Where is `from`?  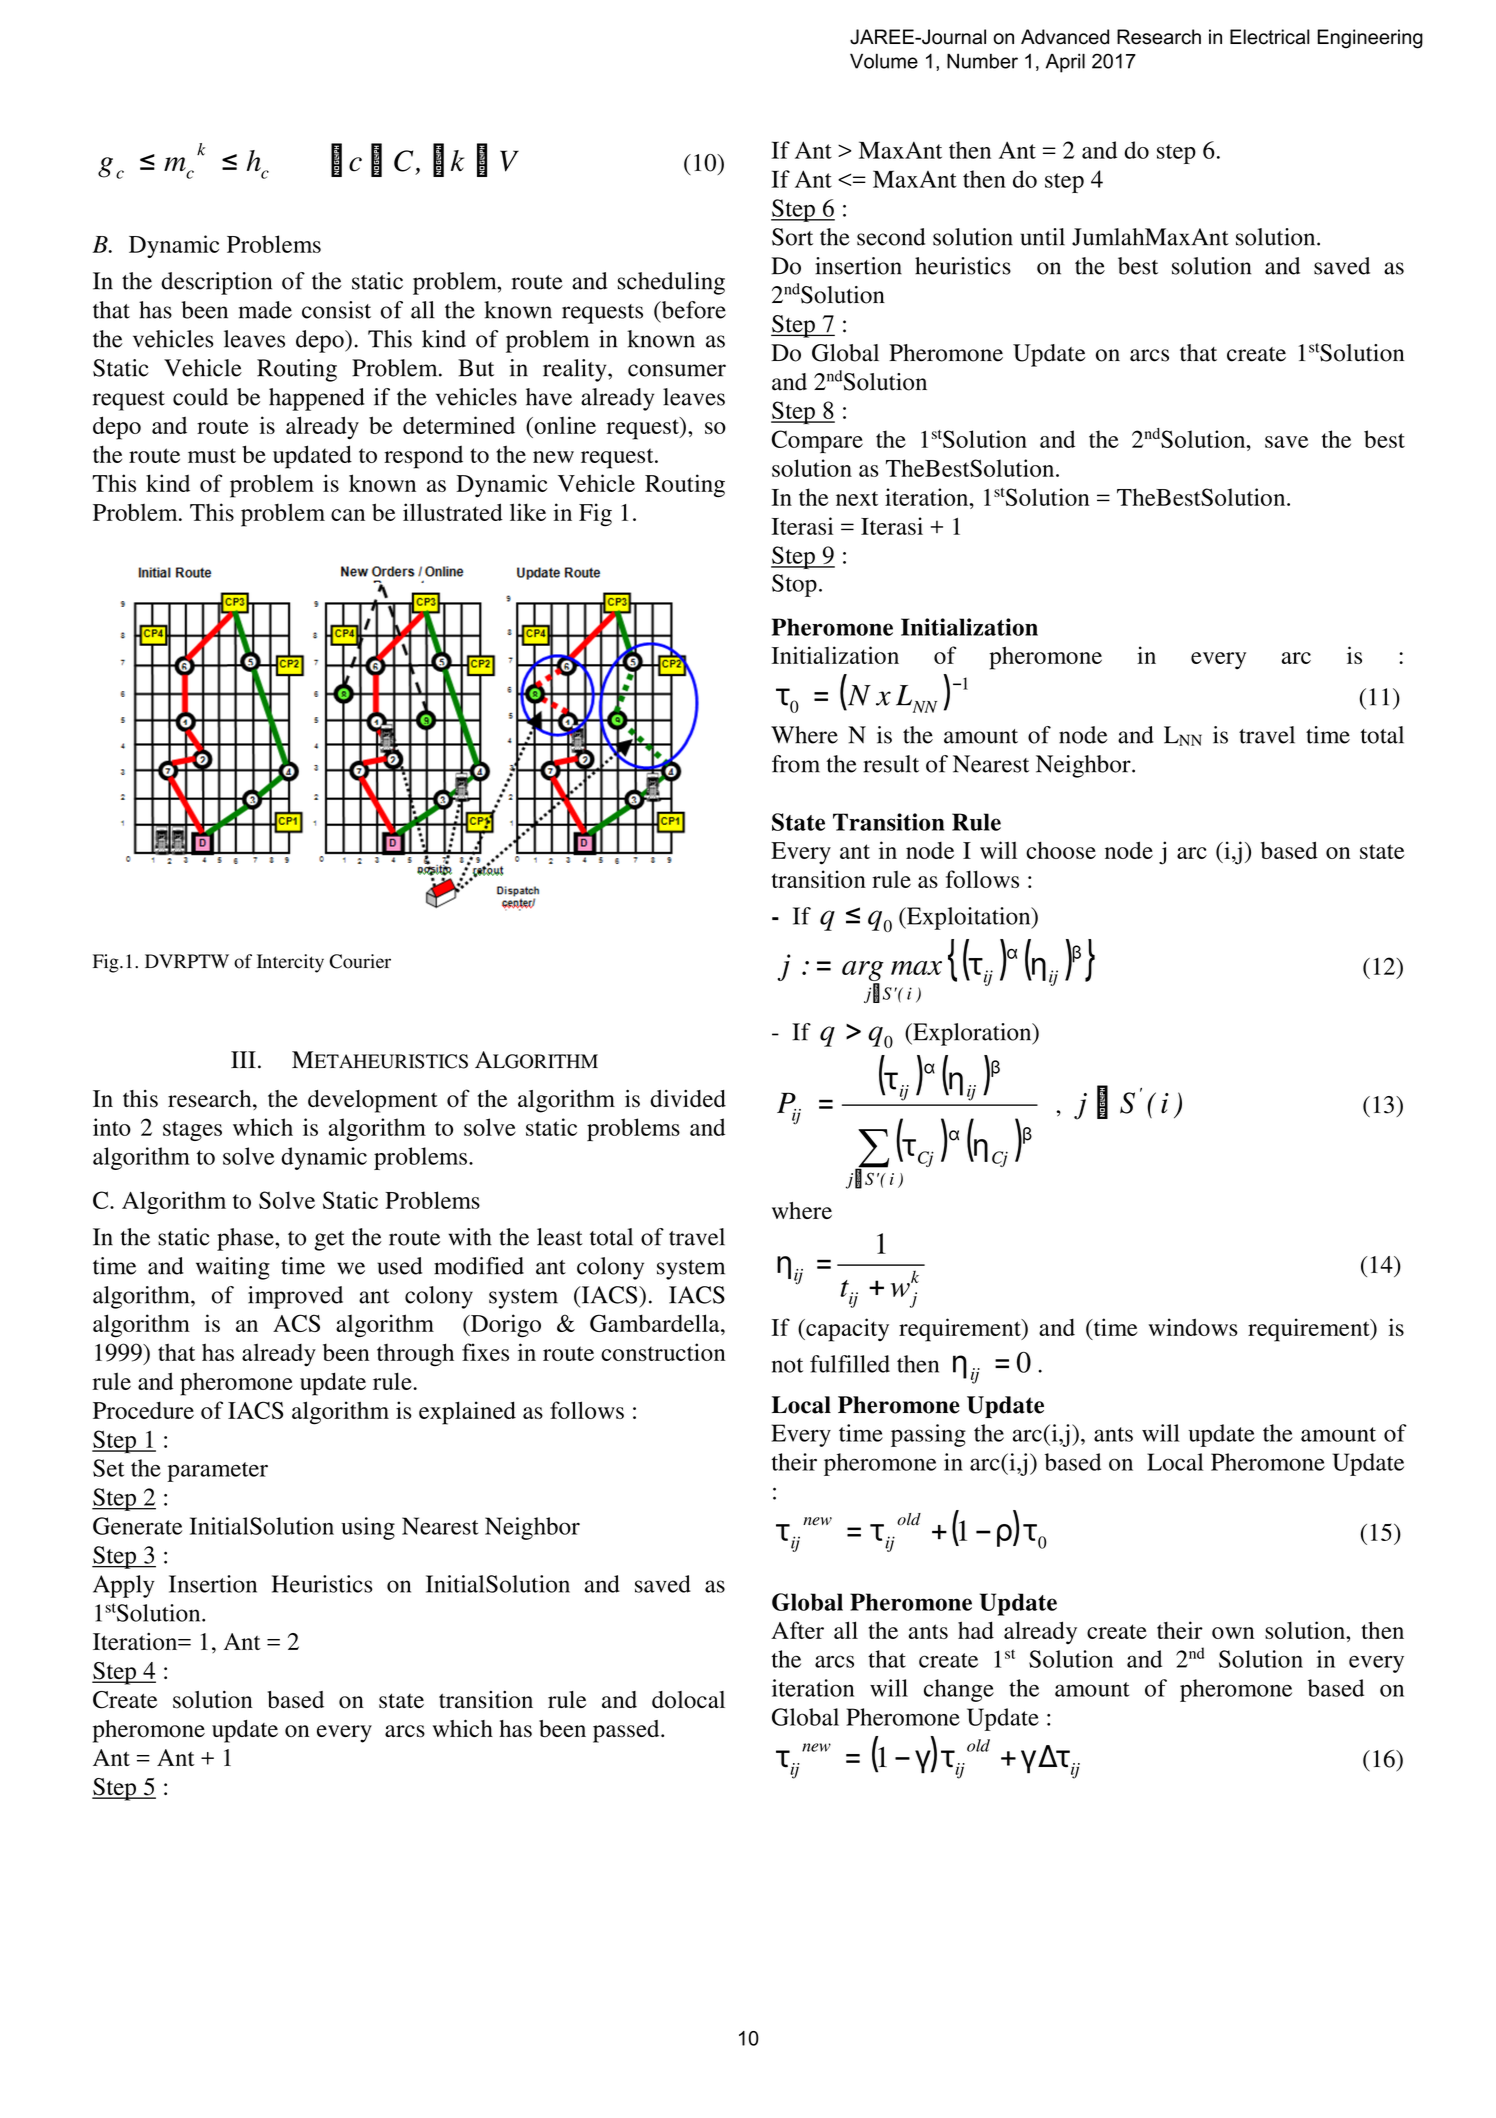 from is located at coordinates (796, 764).
